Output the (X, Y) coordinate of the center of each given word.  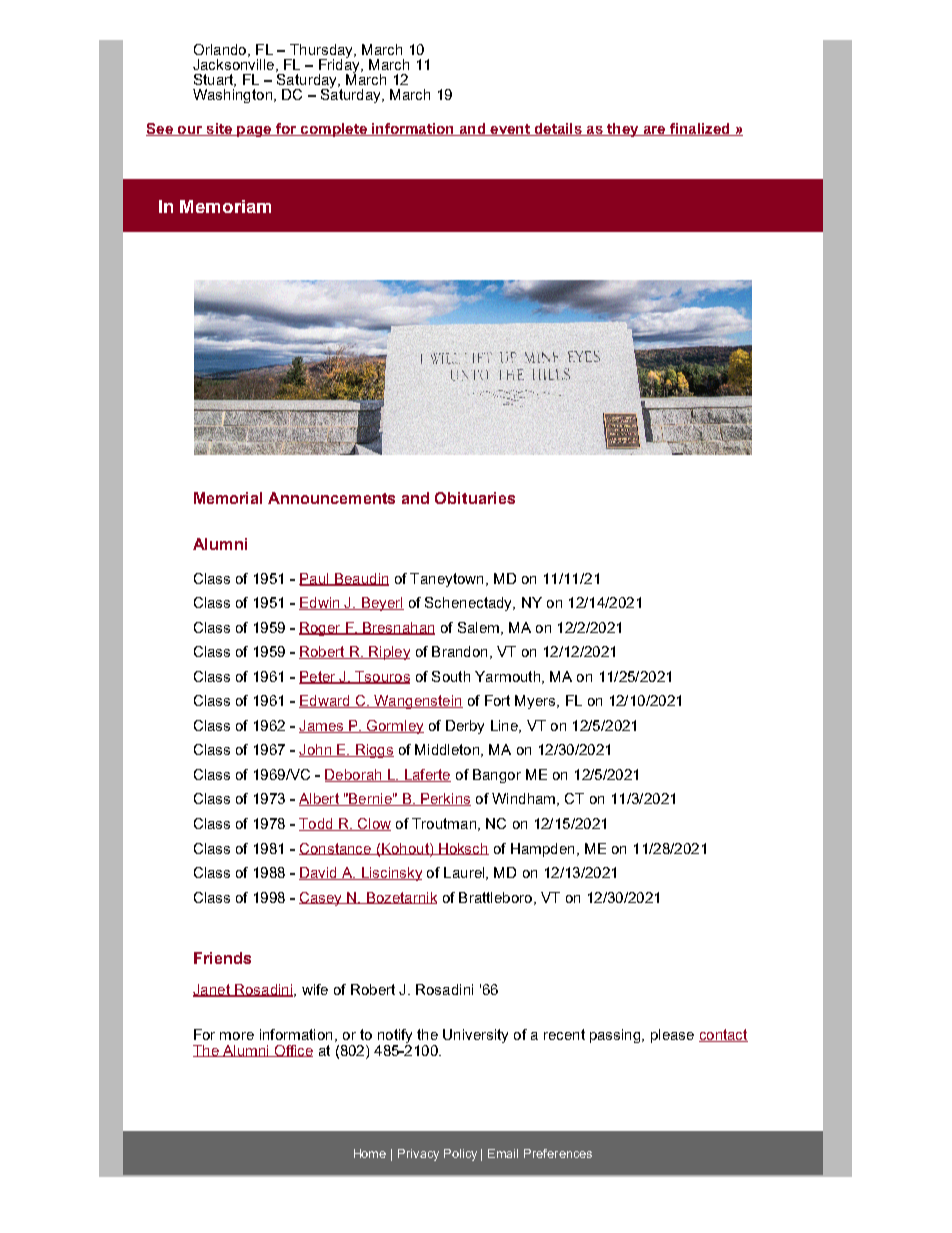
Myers (536, 702)
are (654, 131)
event (510, 130)
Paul (315, 579)
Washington (232, 96)
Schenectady (470, 604)
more (237, 1036)
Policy (460, 1155)
